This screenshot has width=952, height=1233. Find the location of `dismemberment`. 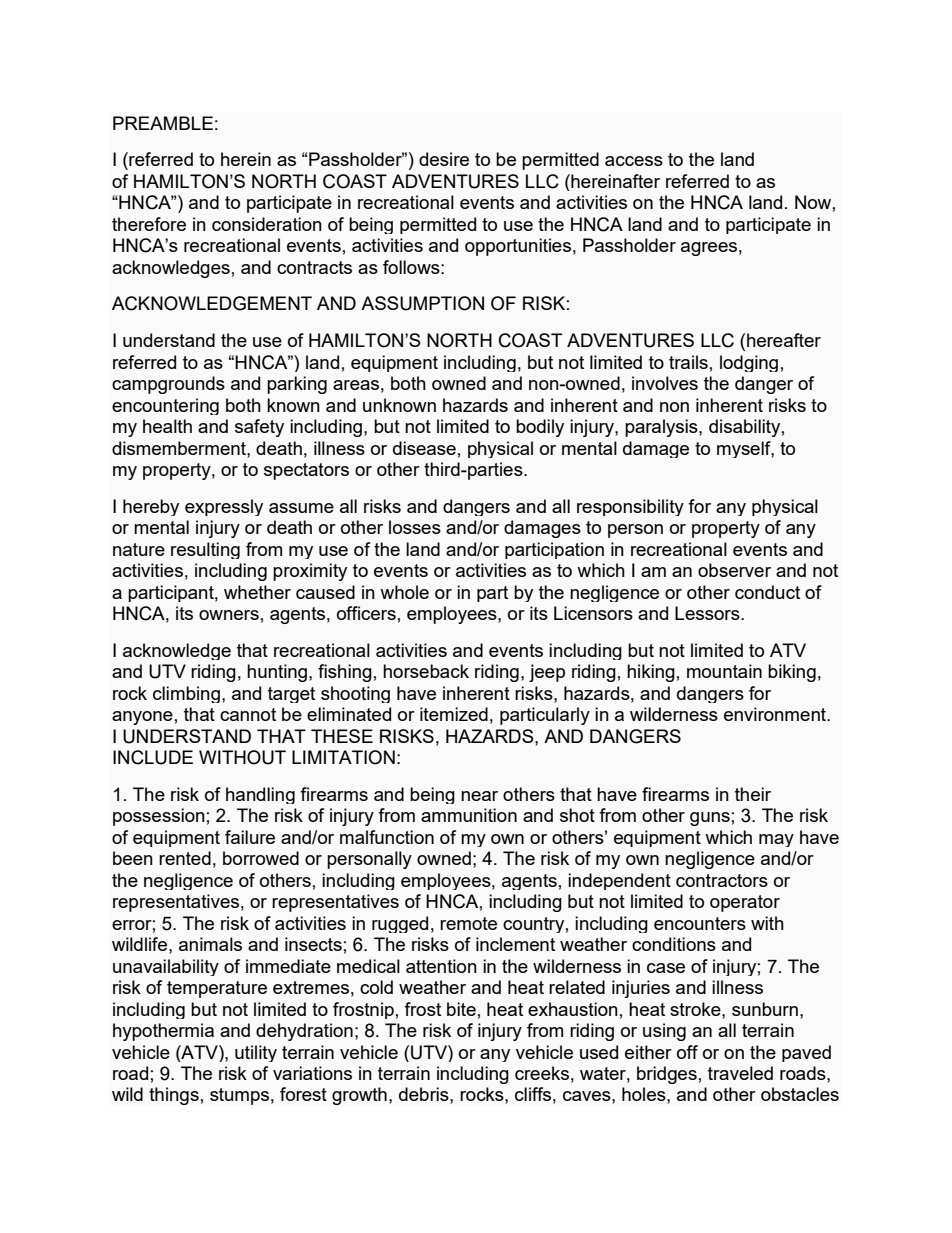

dismemberment is located at coordinates (180, 448).
